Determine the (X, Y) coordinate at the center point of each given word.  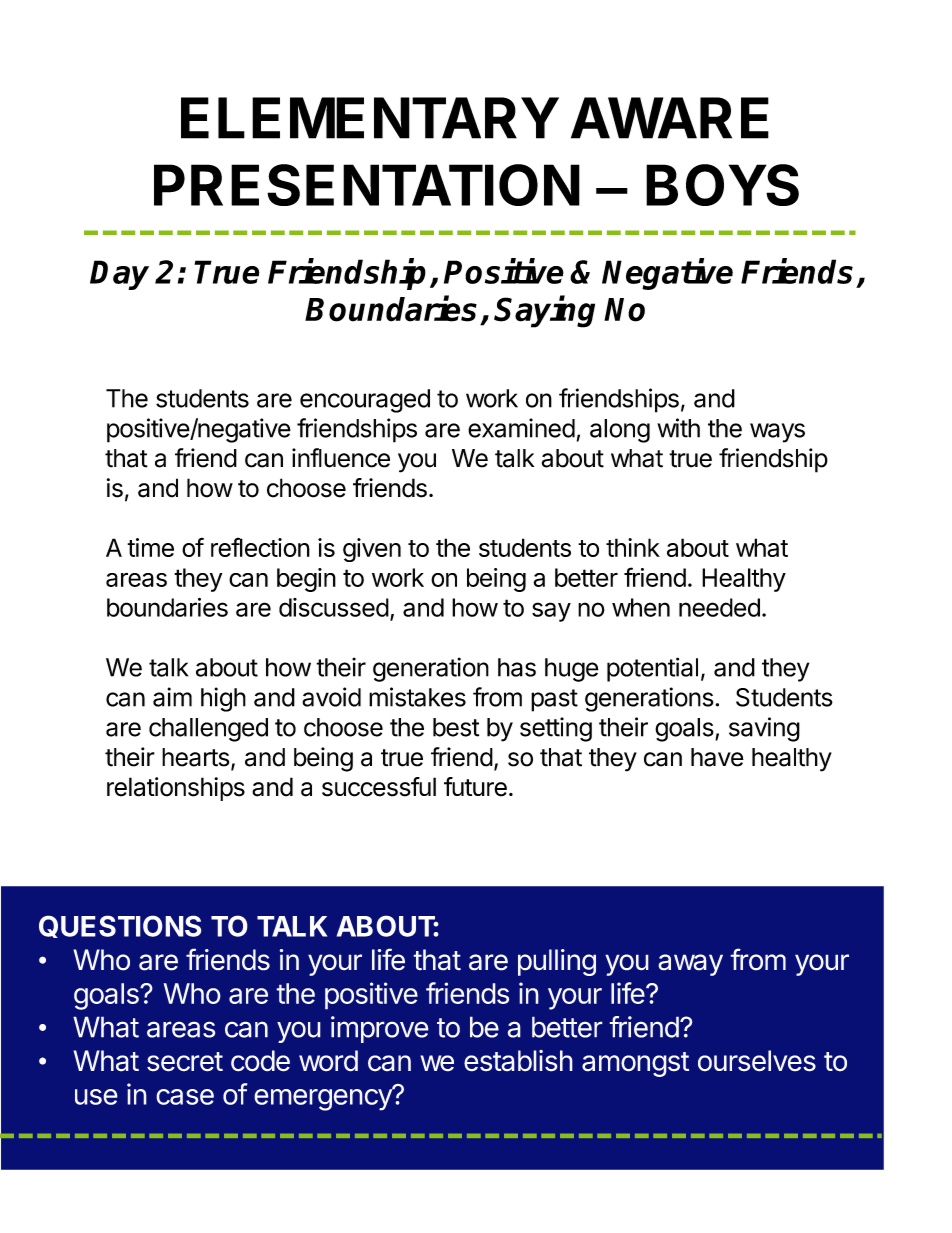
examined (521, 428)
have (717, 757)
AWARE (670, 118)
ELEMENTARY (370, 118)
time (150, 547)
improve (380, 1029)
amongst (635, 1064)
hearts (196, 757)
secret (185, 1062)
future (475, 787)
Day (119, 275)
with (678, 428)
